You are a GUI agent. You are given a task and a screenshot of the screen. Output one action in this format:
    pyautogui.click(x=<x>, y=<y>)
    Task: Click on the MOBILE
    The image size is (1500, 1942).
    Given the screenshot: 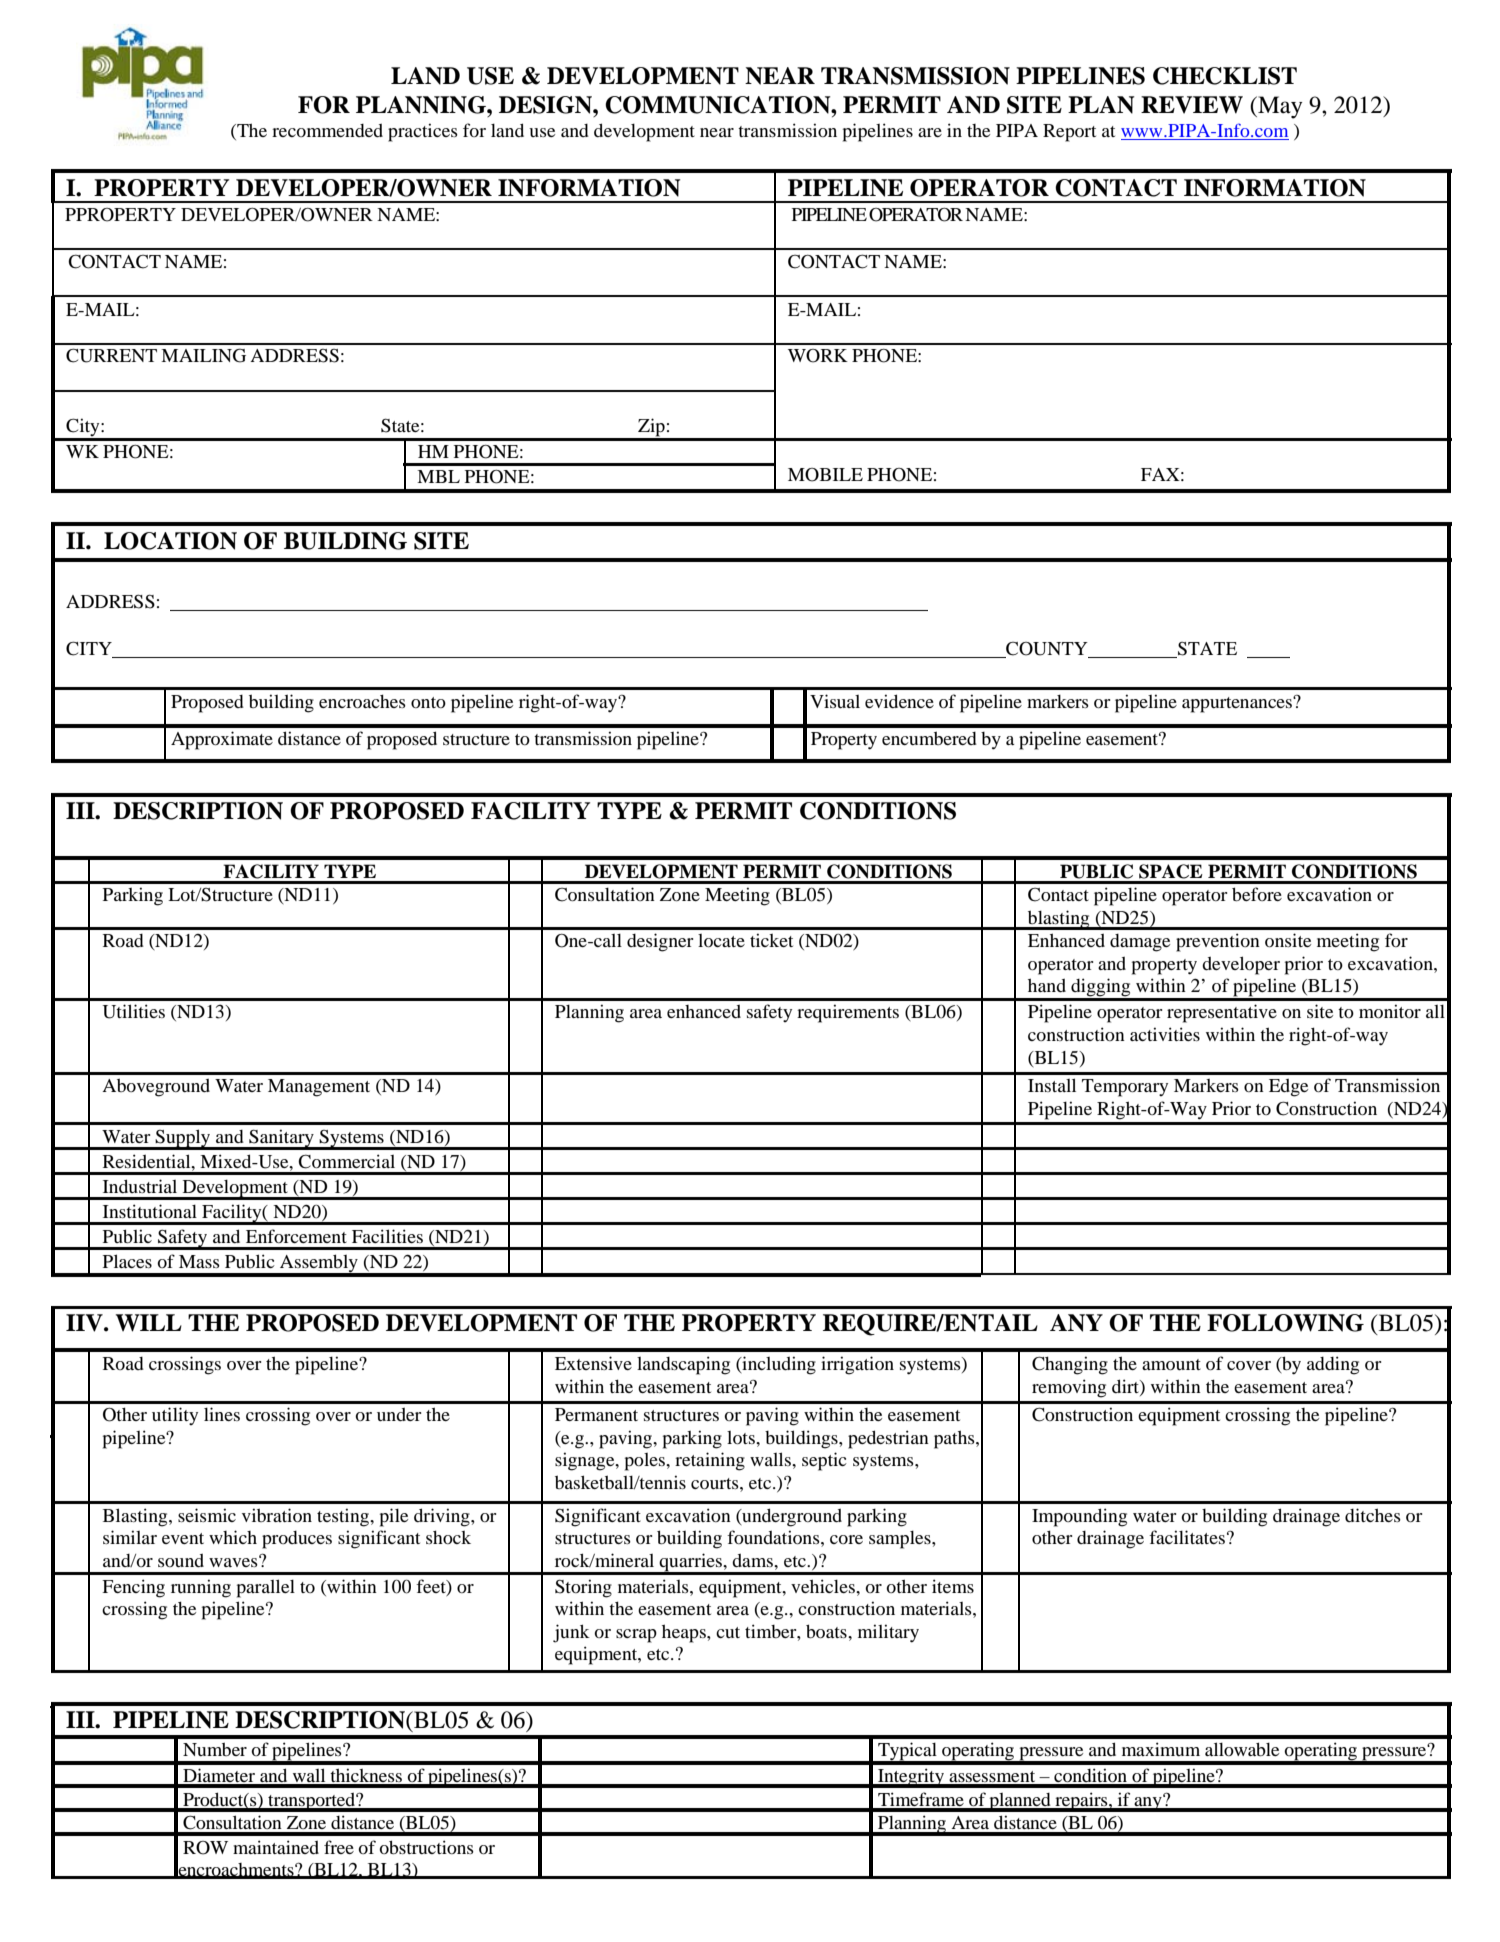 What is the action you would take?
    pyautogui.click(x=825, y=475)
